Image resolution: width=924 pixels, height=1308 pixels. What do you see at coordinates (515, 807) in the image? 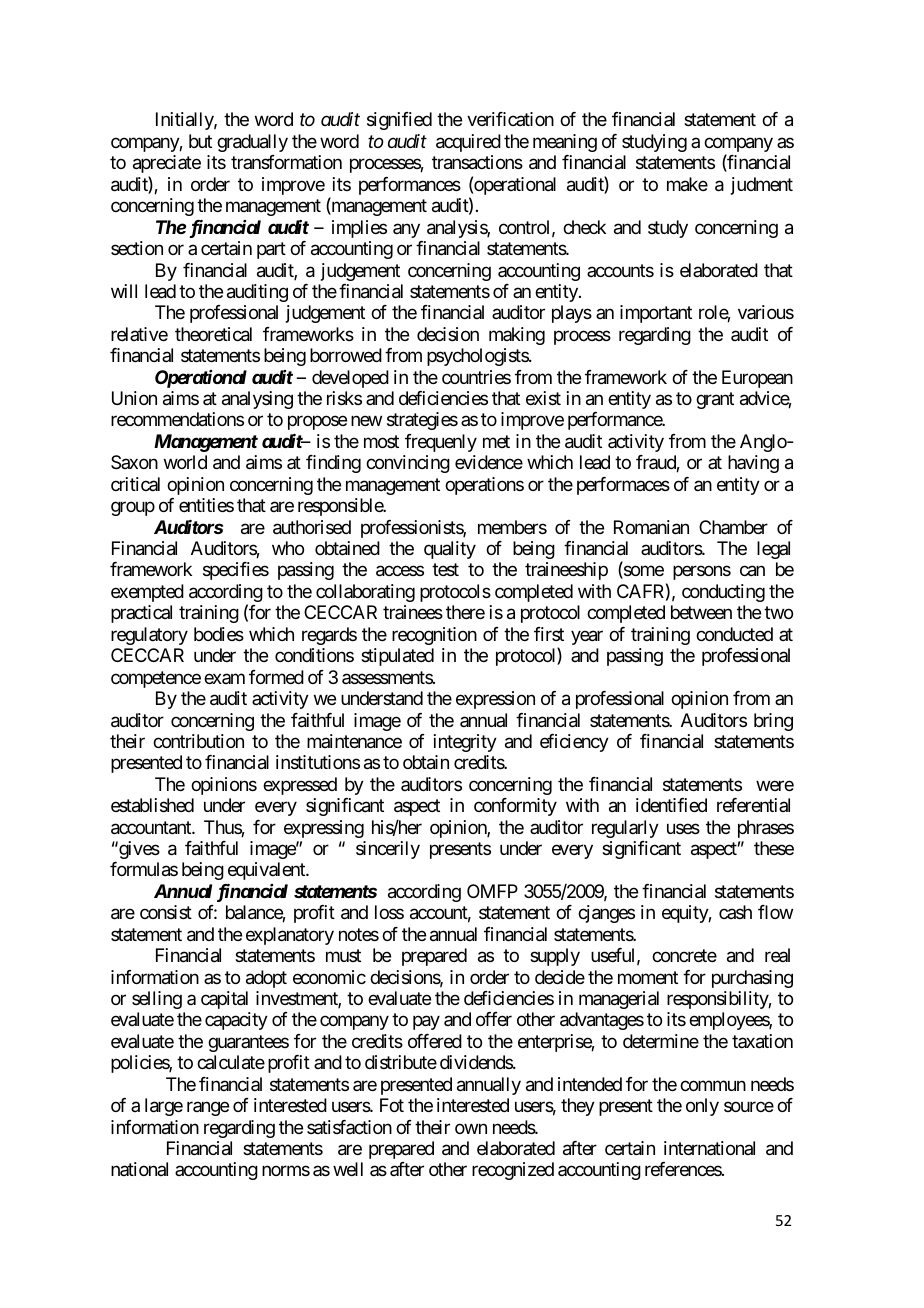
I see `conformity` at bounding box center [515, 807].
